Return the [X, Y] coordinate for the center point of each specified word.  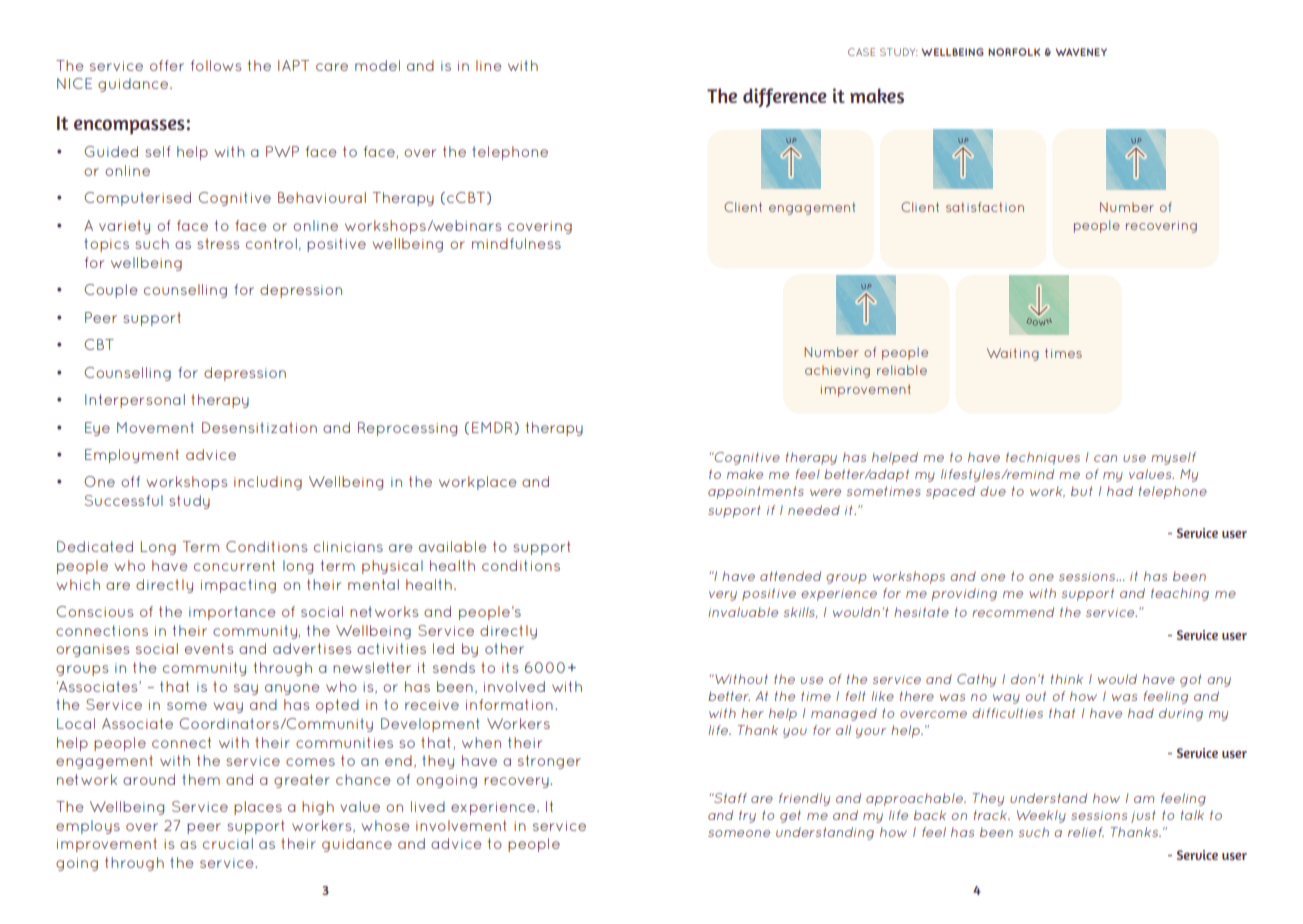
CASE [861, 52]
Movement [155, 427]
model [377, 65]
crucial [228, 843]
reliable [902, 370]
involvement [461, 825]
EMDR [493, 427]
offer [167, 65]
